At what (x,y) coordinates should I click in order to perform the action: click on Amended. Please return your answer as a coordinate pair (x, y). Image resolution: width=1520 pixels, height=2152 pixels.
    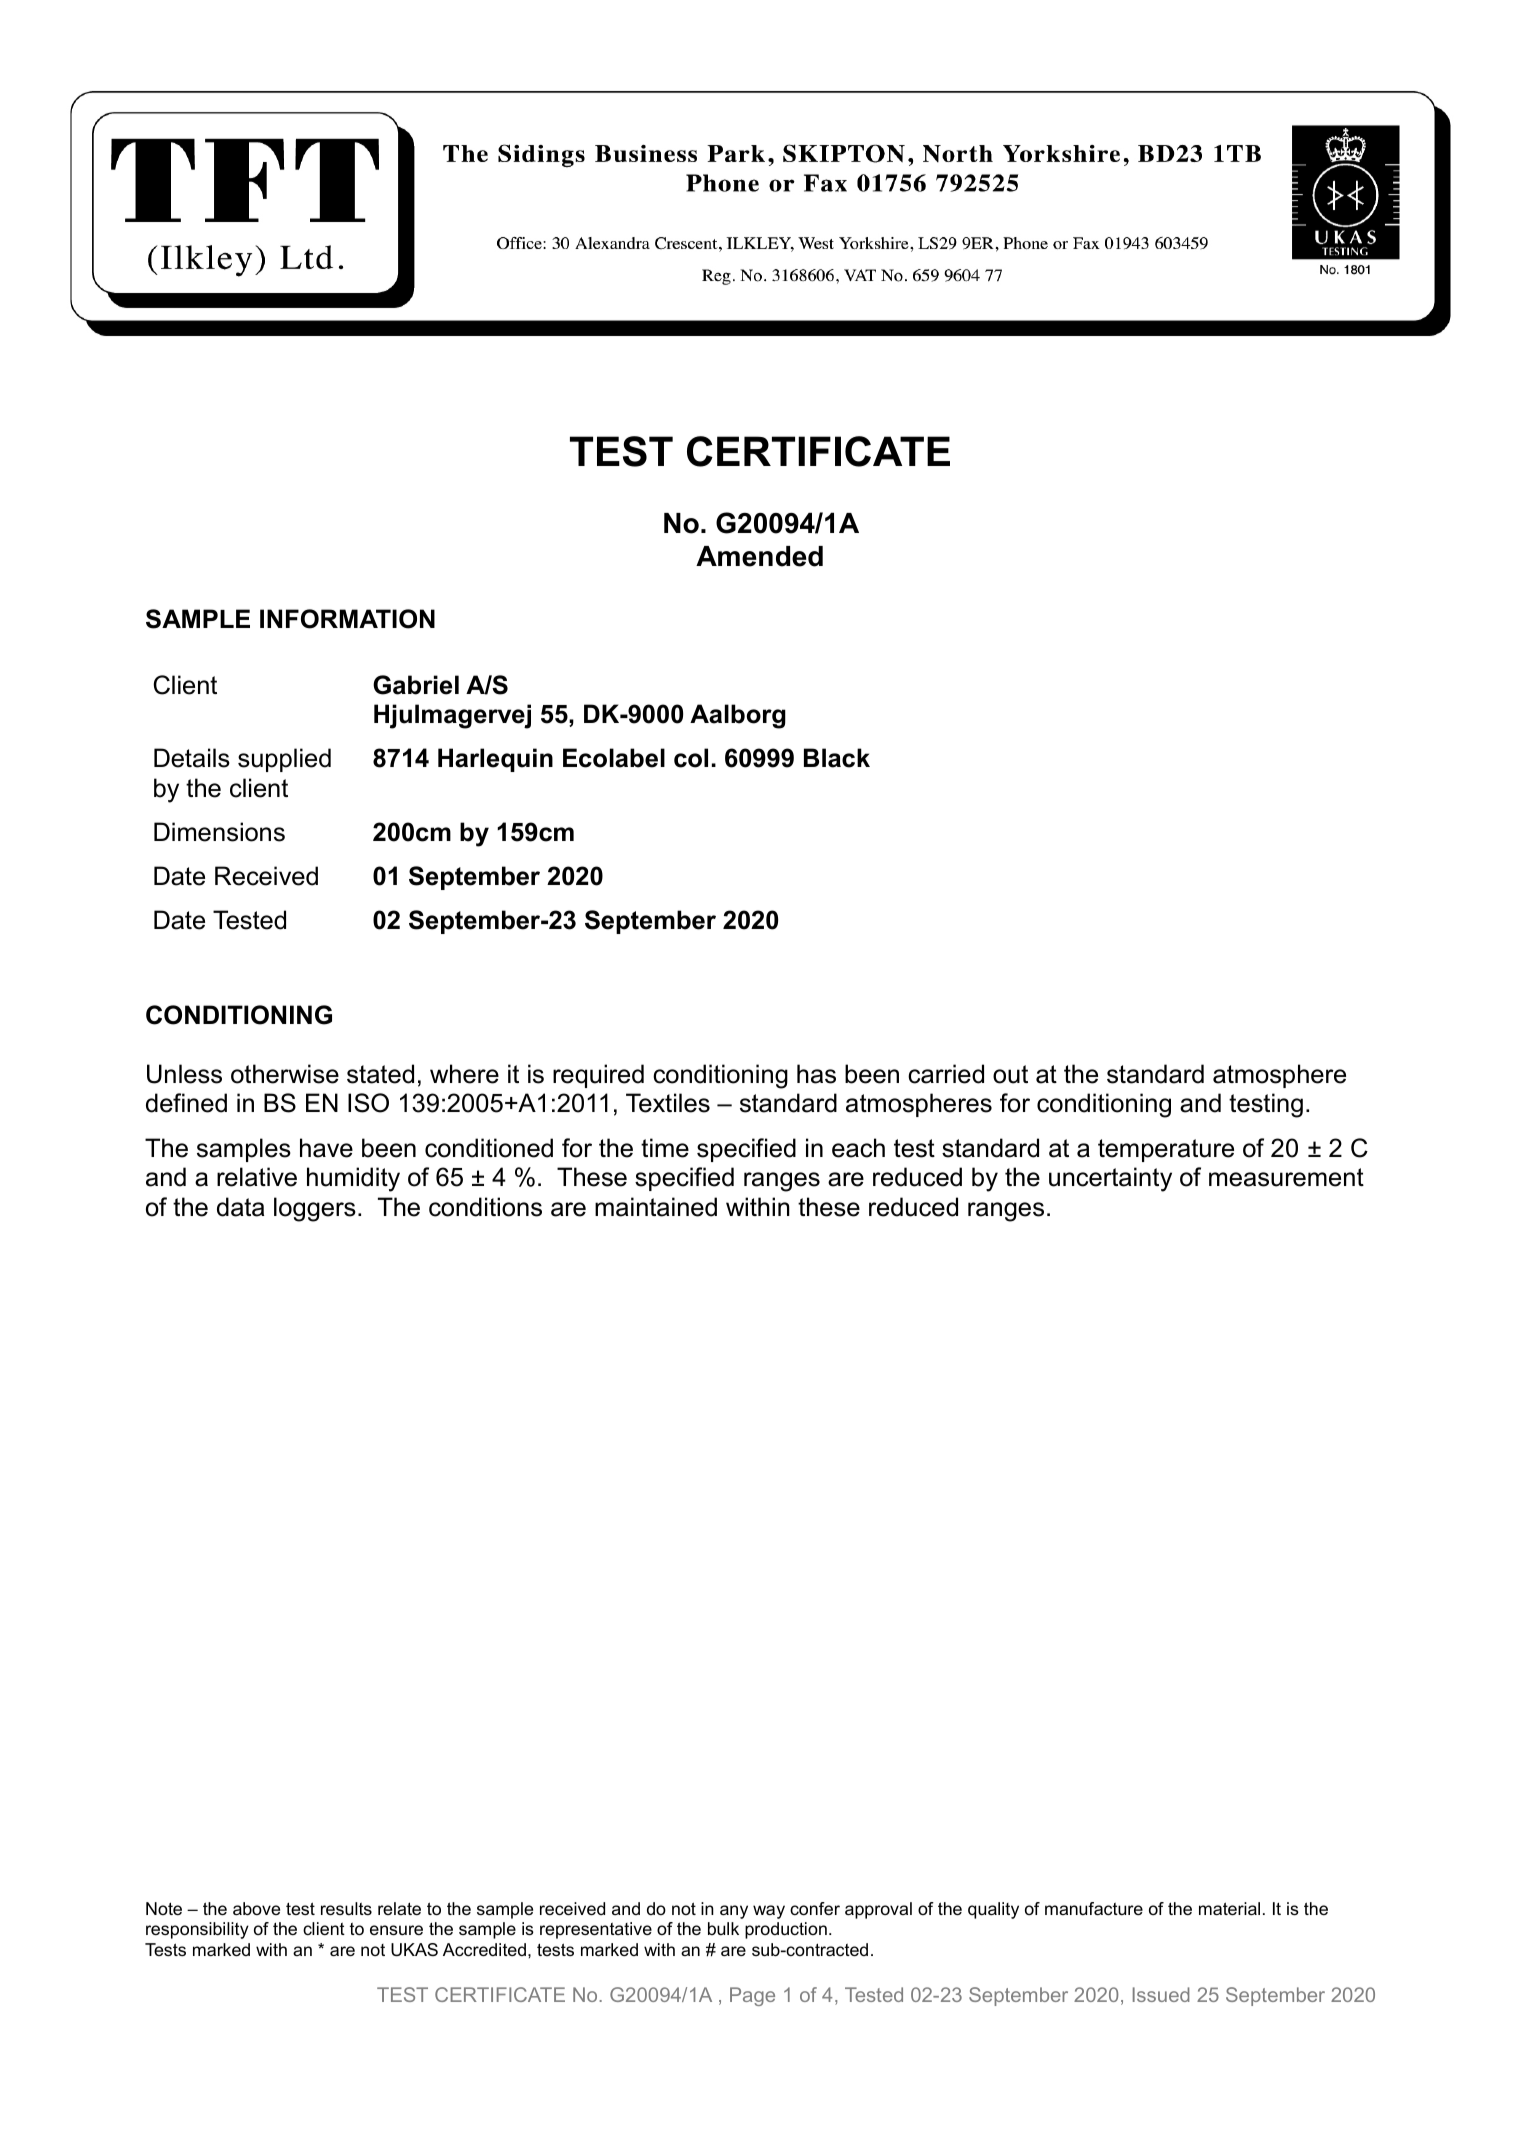
    Looking at the image, I should click on (759, 556).
